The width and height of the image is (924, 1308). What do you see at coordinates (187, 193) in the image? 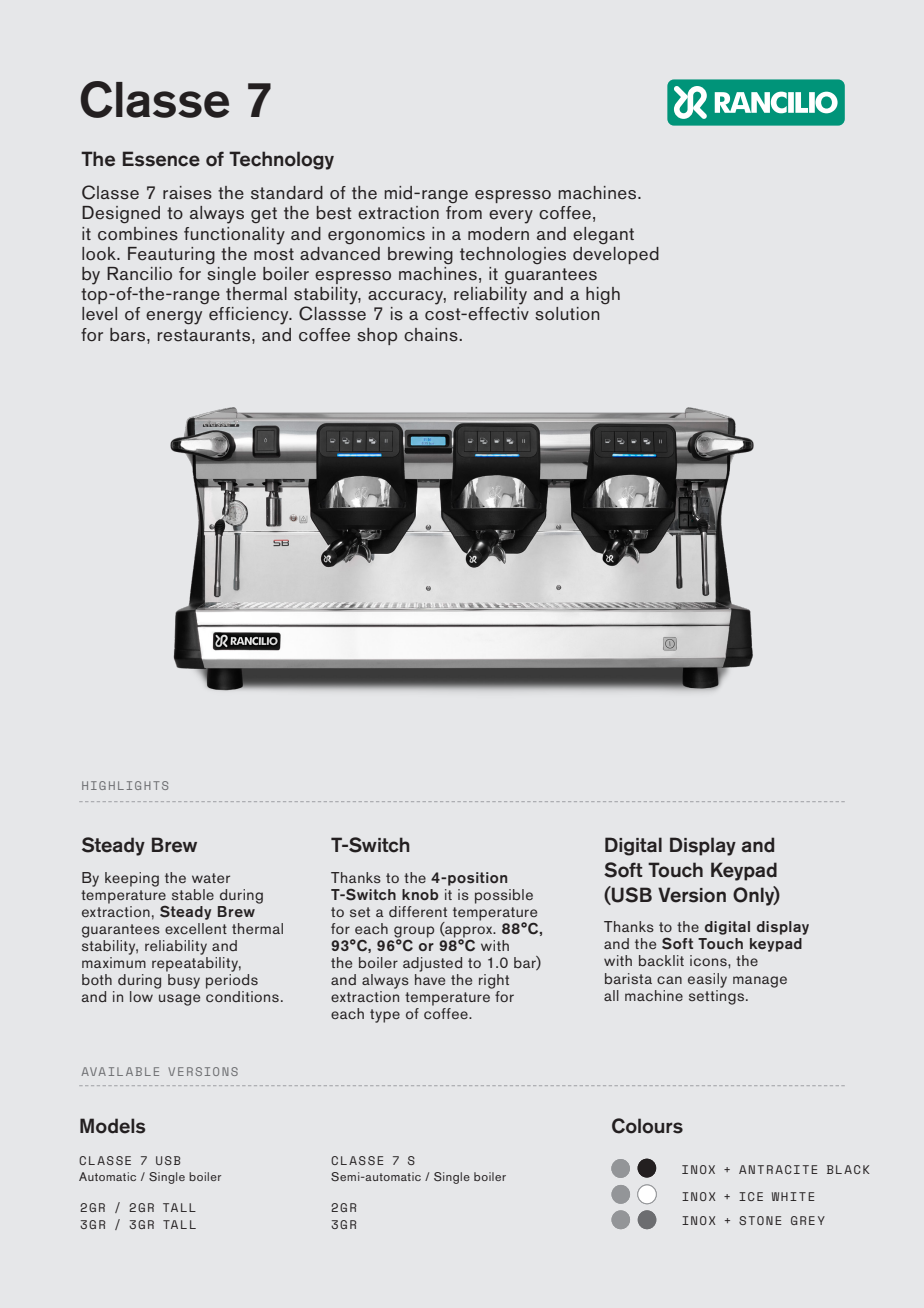
I see `raises` at bounding box center [187, 193].
